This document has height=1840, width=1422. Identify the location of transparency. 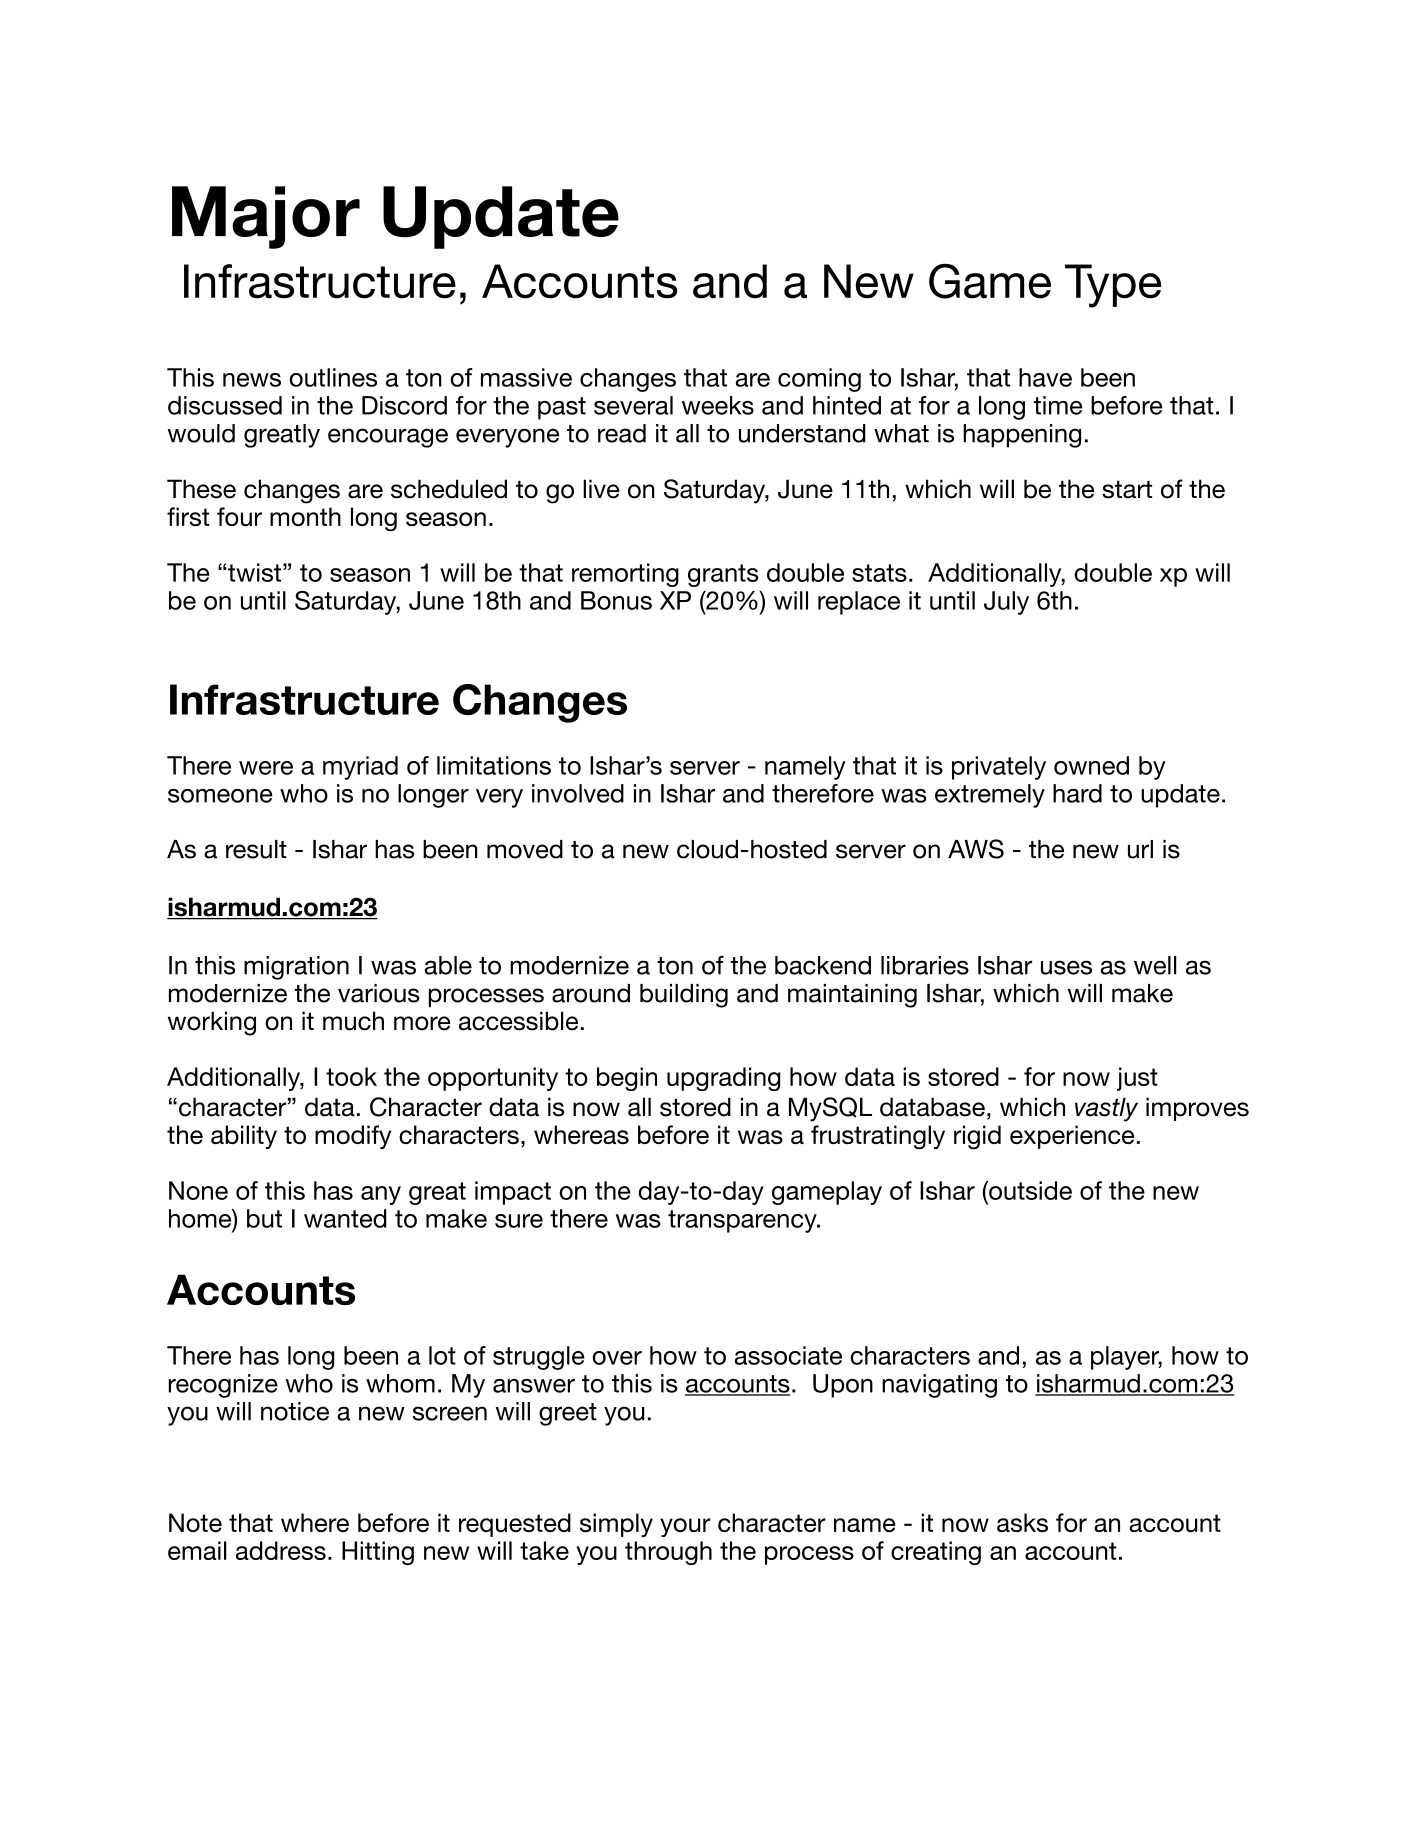
(743, 1221).
